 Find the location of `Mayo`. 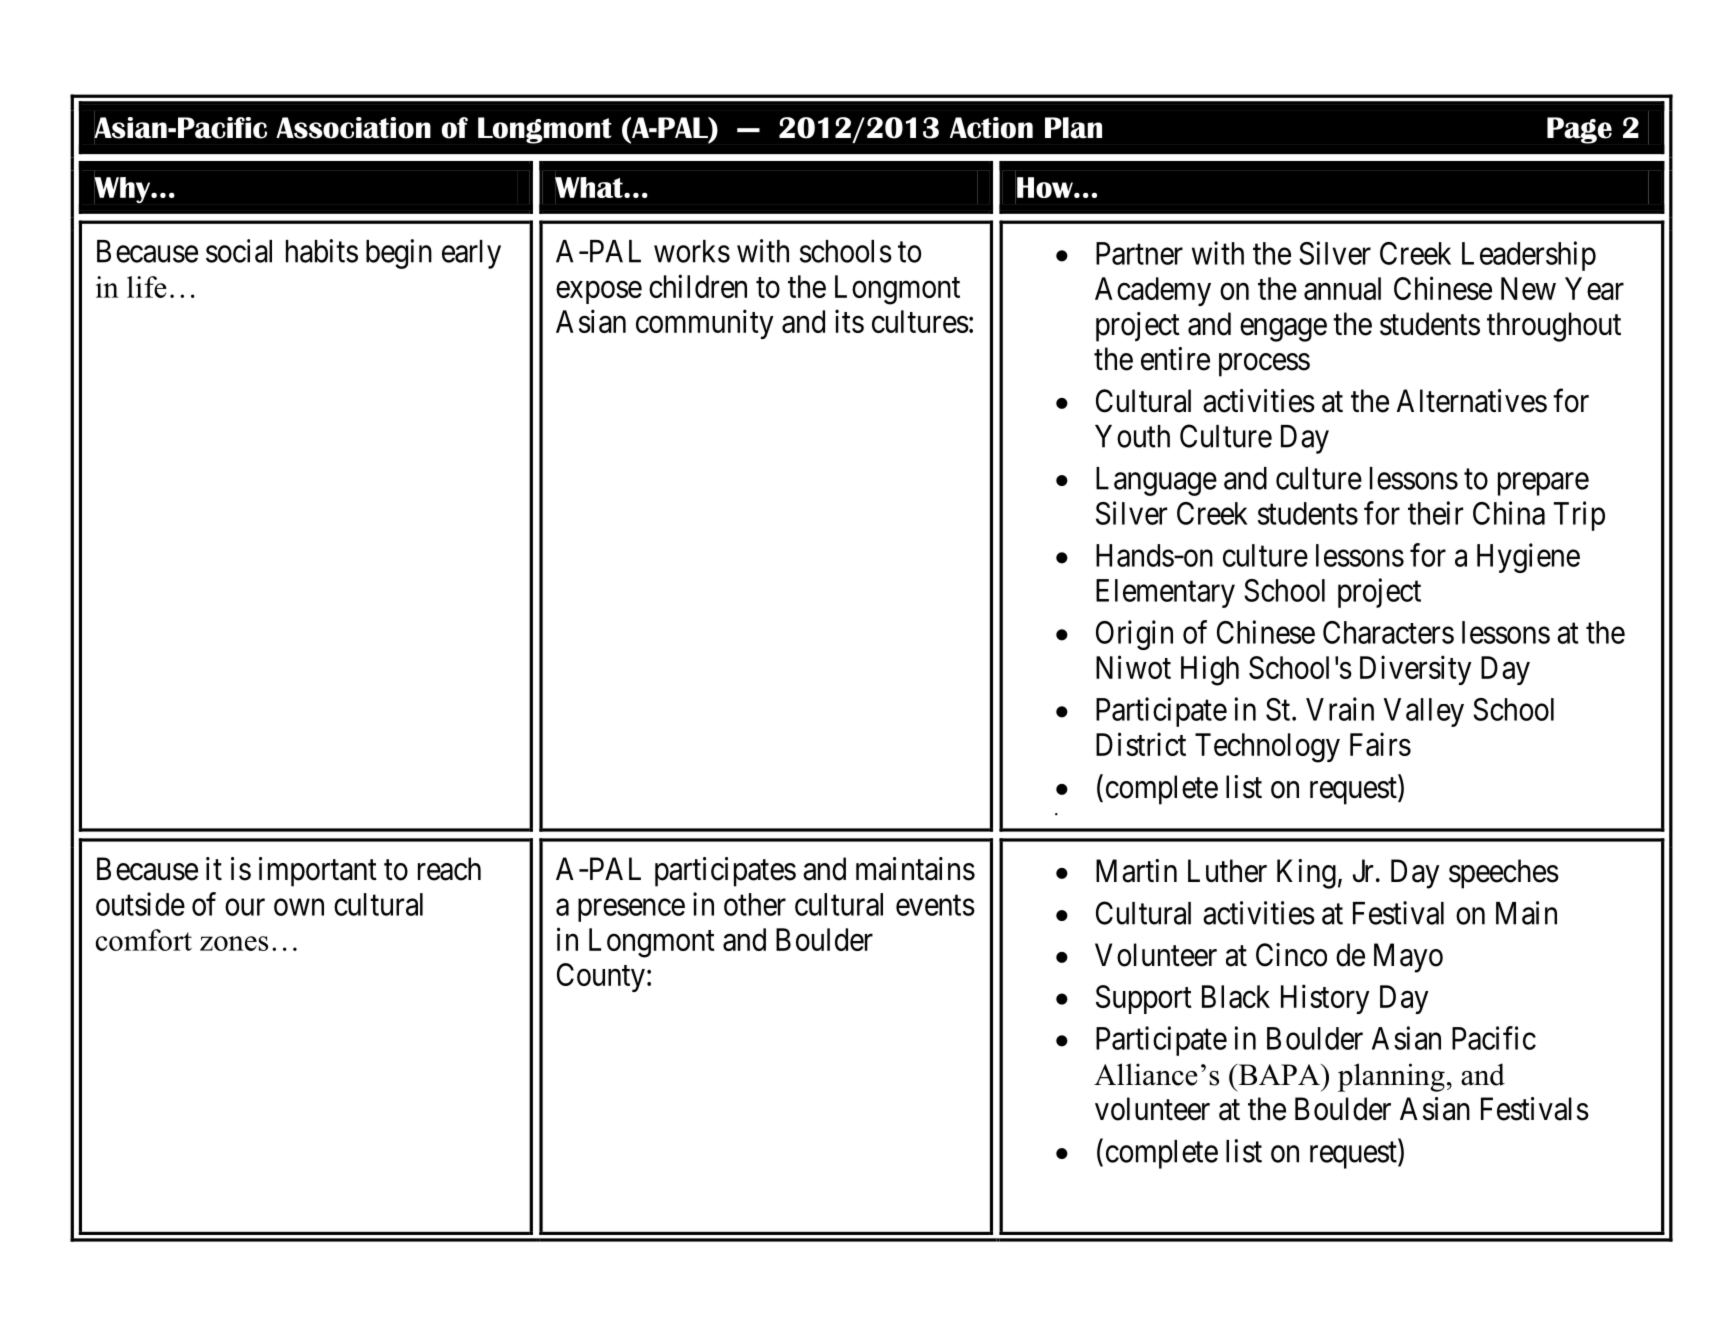

Mayo is located at coordinates (1408, 958).
